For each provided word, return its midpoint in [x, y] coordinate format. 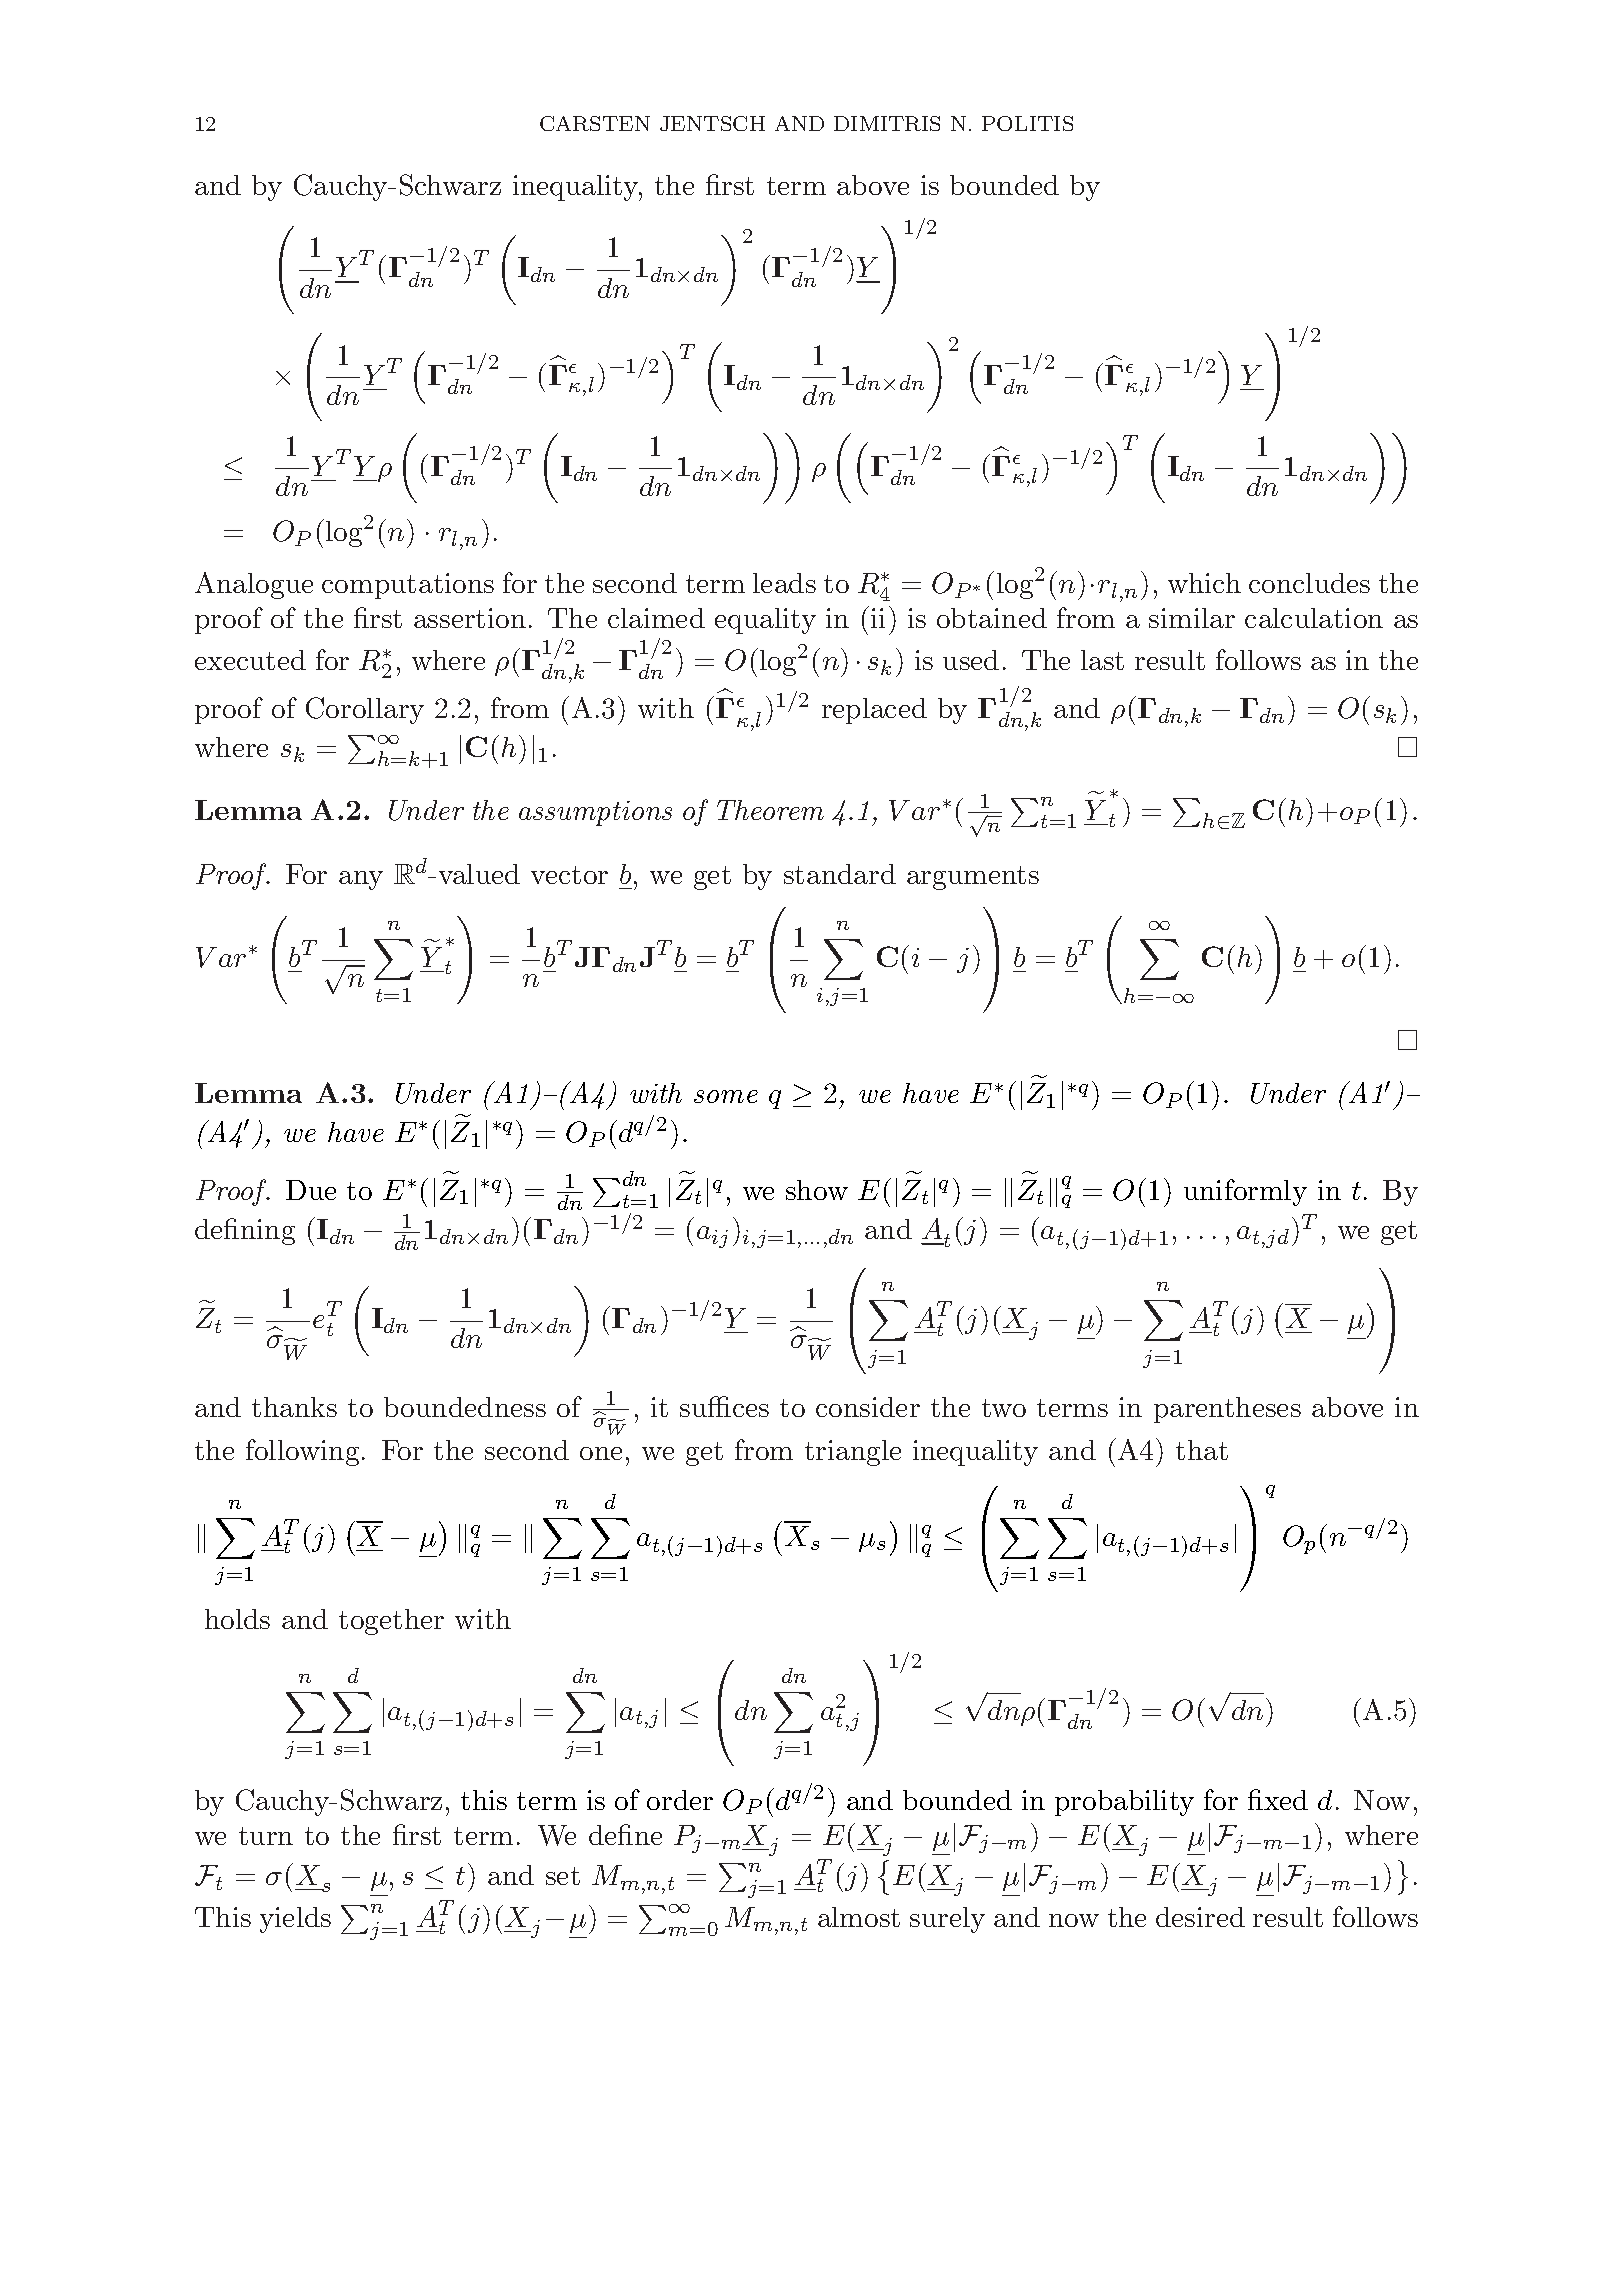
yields [295, 1920]
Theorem [770, 810]
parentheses [1227, 1410]
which [1204, 583]
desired [1200, 1917]
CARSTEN [595, 123]
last [1102, 660]
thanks [294, 1407]
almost [859, 1917]
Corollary [365, 710]
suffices [724, 1406]
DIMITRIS [887, 123]
